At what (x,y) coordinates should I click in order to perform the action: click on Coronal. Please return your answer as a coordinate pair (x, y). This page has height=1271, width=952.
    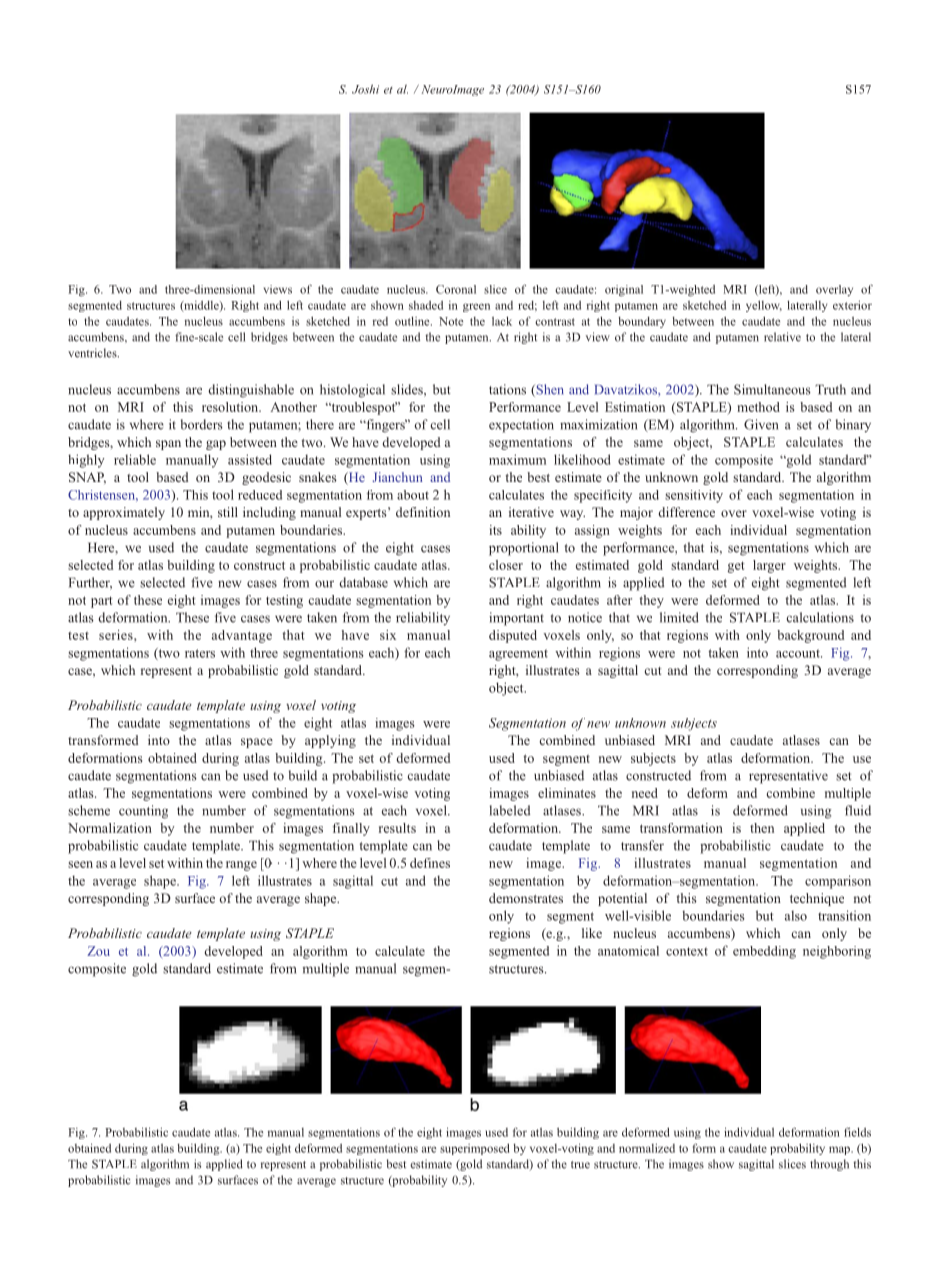
    Looking at the image, I should click on (456, 289).
